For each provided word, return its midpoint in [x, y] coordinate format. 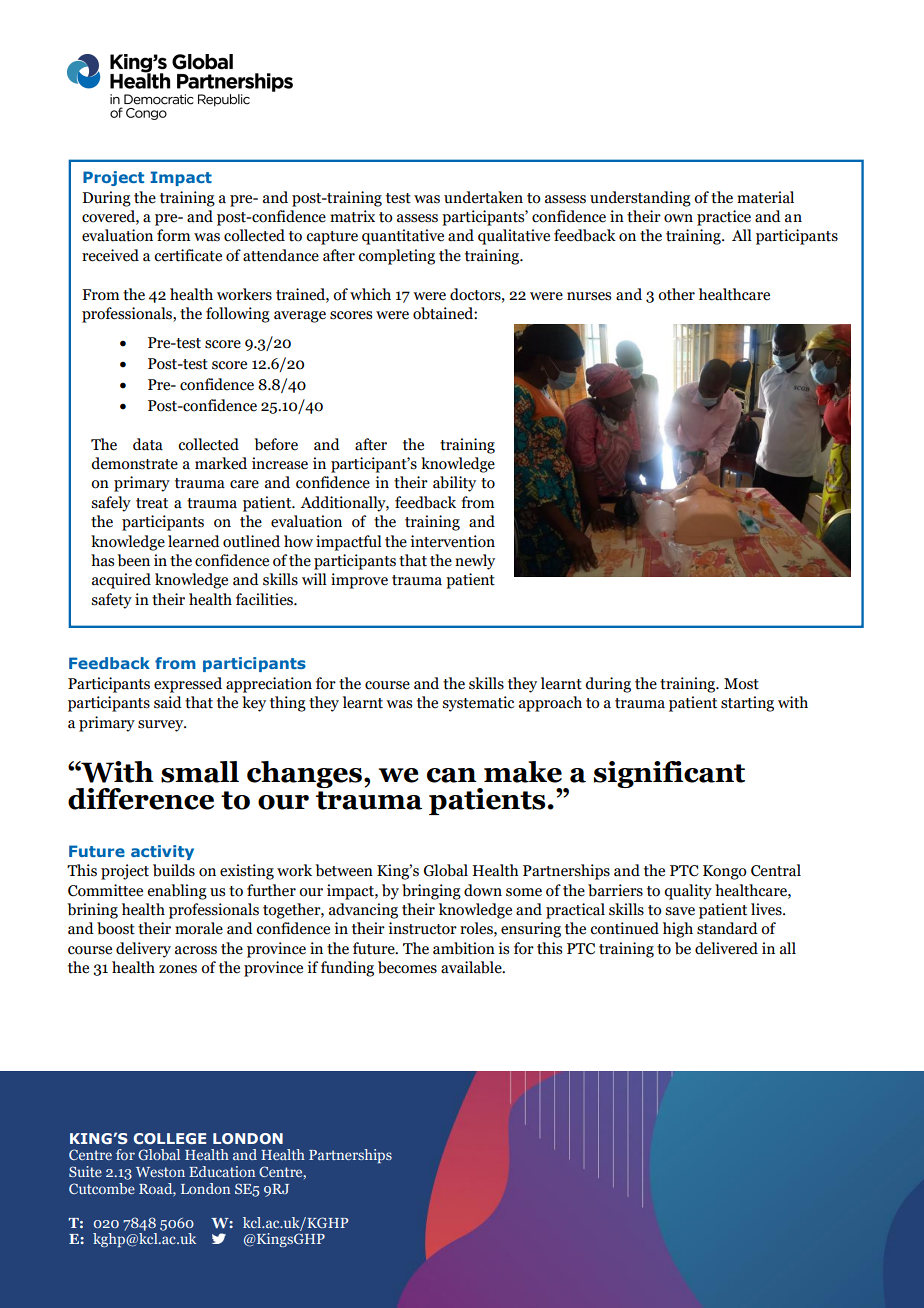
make [523, 772]
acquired [121, 581]
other [676, 294]
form [173, 235]
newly [475, 562]
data [148, 444]
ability [454, 484]
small [200, 772]
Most [741, 684]
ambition [464, 948]
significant [669, 774]
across [196, 950]
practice [724, 218]
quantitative [403, 237]
